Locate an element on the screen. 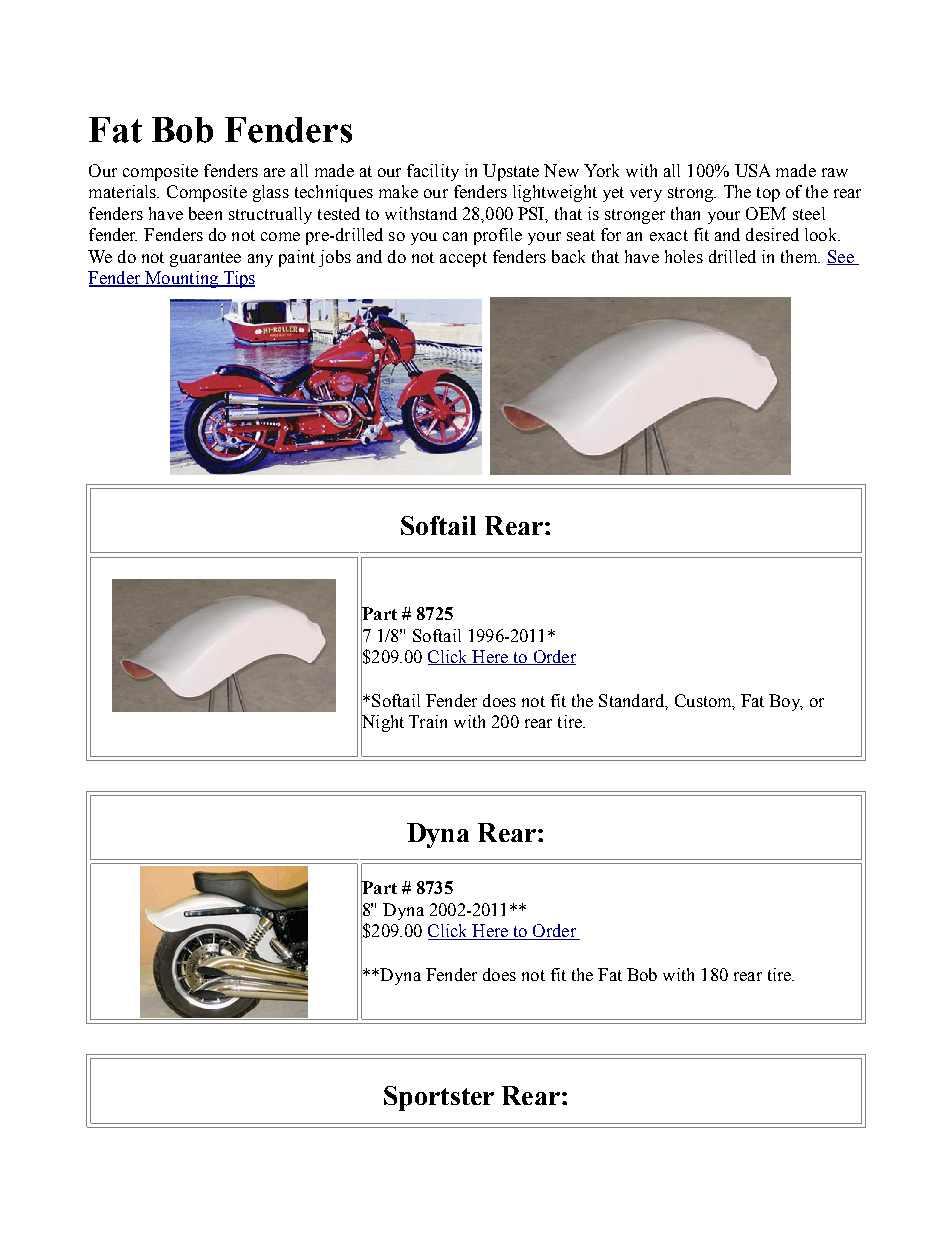  glass is located at coordinates (271, 193).
